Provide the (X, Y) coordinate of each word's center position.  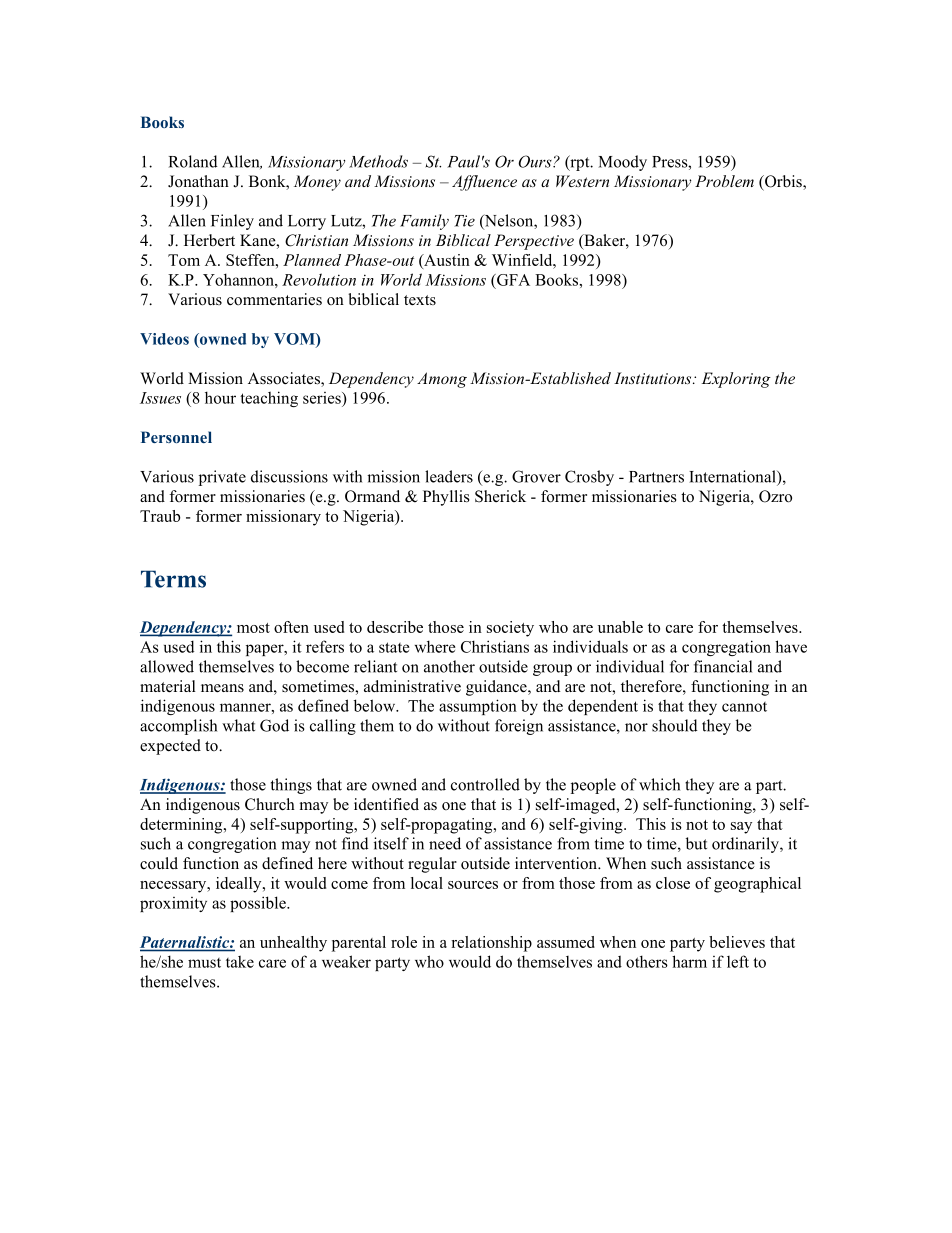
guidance (497, 688)
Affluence (484, 183)
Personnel (176, 437)
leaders (449, 476)
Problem (724, 181)
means (222, 688)
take (240, 961)
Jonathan (198, 181)
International (733, 476)
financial (723, 666)
